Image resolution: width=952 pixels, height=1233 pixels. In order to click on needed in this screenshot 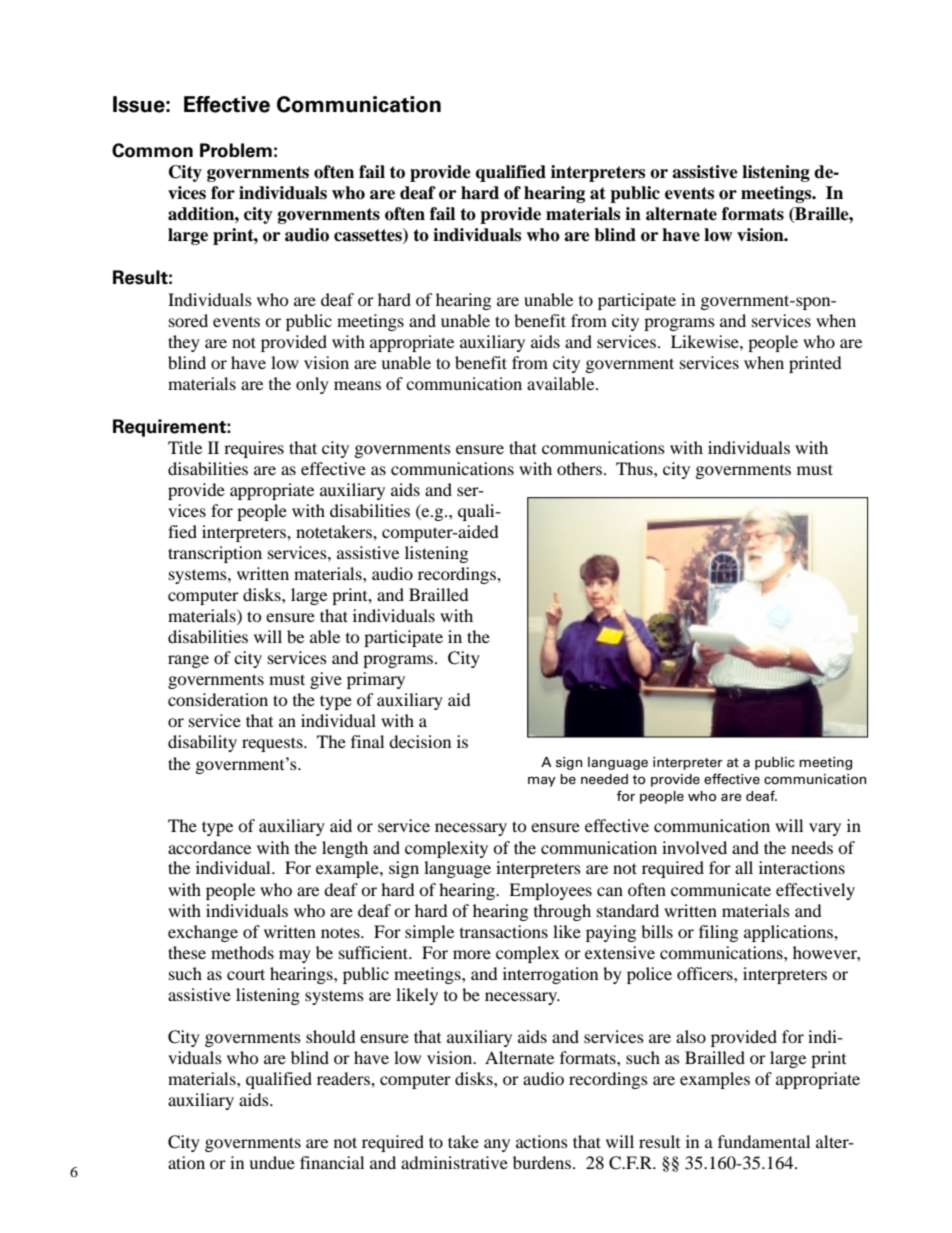, I will do `click(604, 779)`.
